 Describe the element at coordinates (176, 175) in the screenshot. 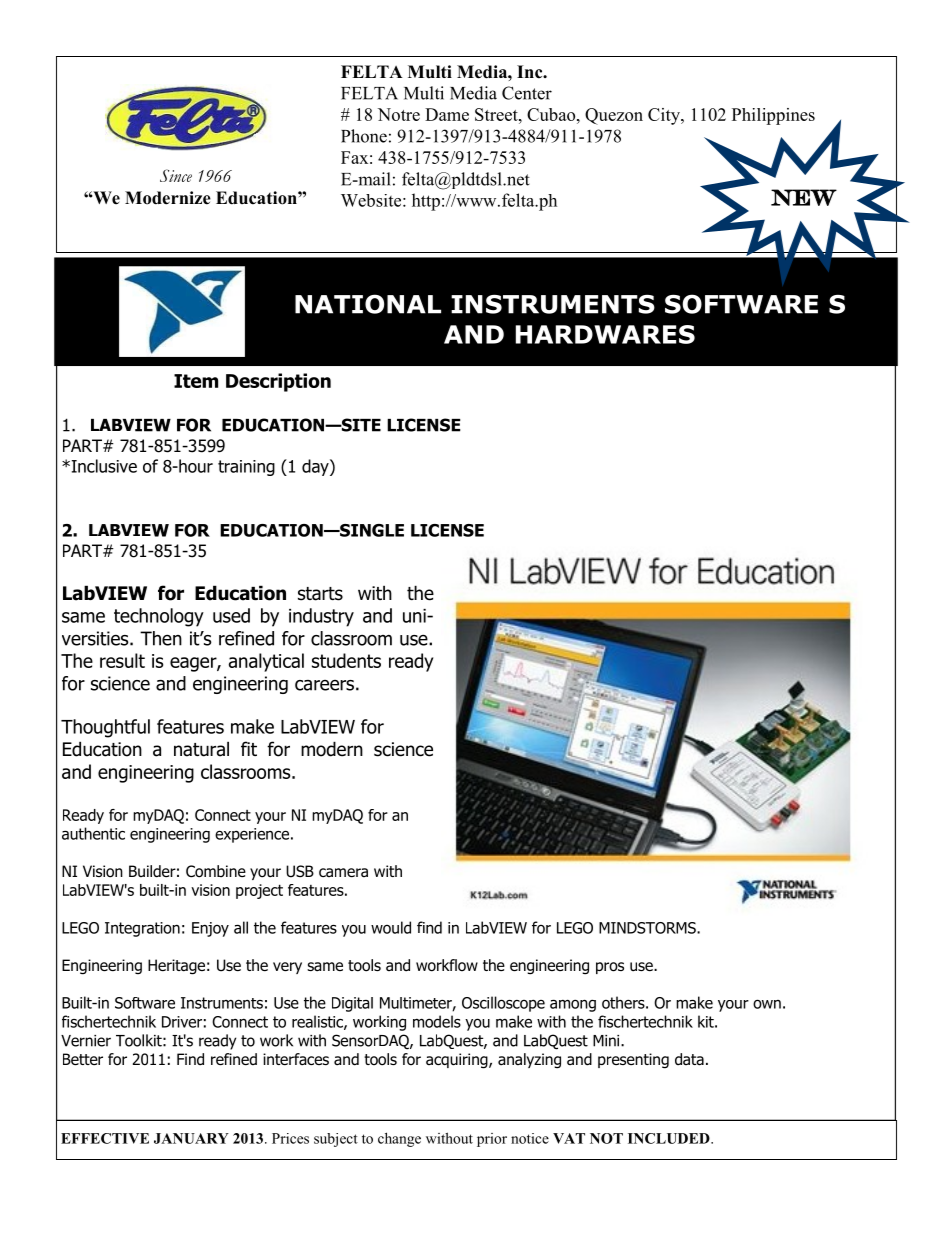

I see `Since` at that location.
